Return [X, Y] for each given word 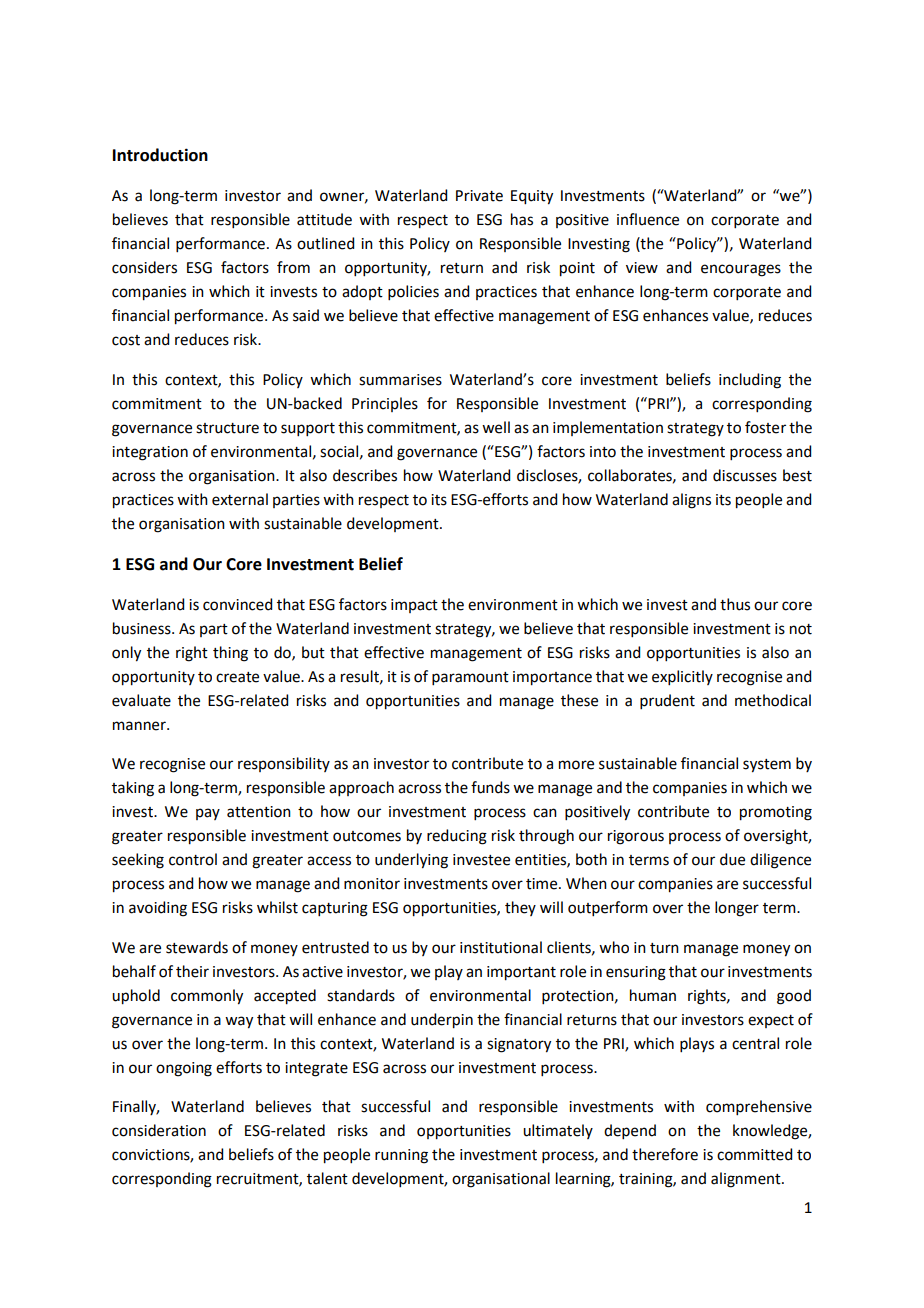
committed [754, 1154]
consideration [159, 1130]
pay [208, 814]
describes [365, 475]
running [401, 1156]
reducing [457, 837]
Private [479, 196]
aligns [691, 501]
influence [648, 219]
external [240, 499]
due [732, 859]
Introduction [160, 155]
